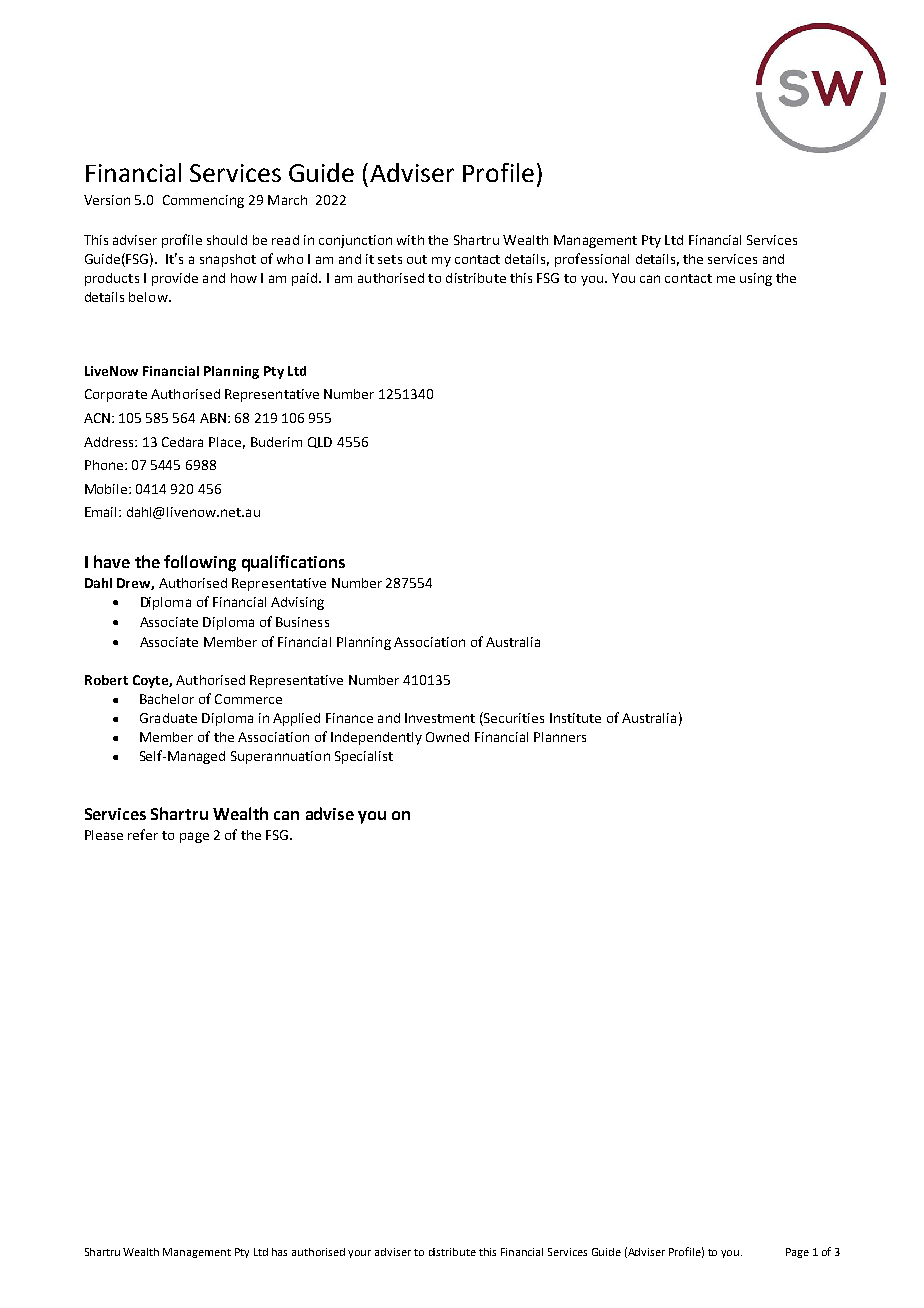  Describe the element at coordinates (320, 442) in the document. I see `QLD` at that location.
